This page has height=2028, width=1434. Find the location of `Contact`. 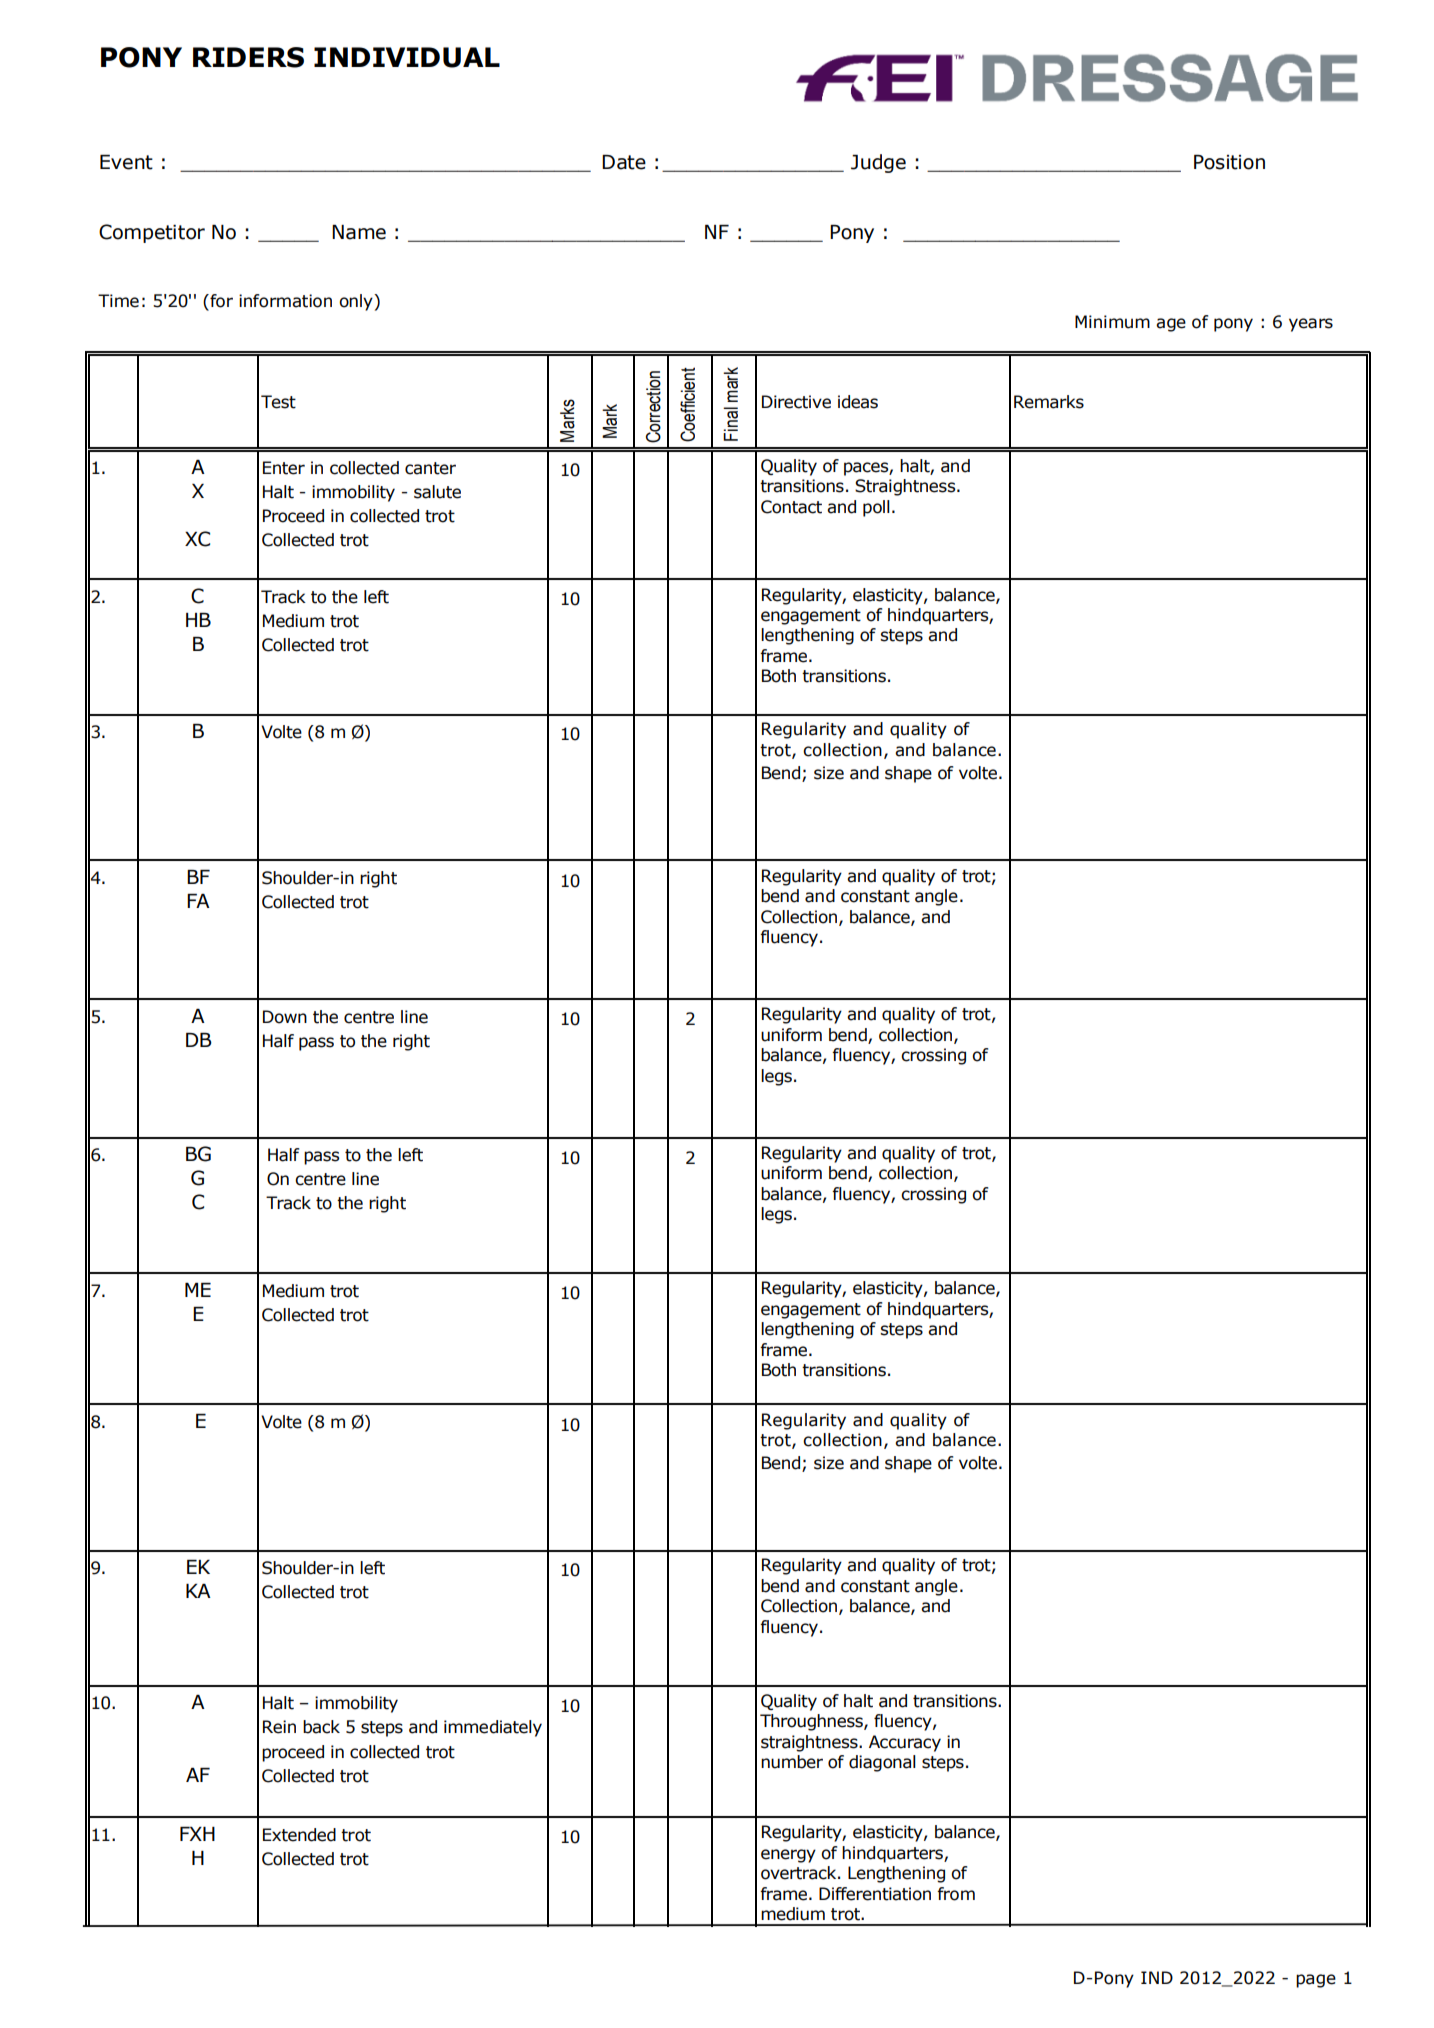

Contact is located at coordinates (791, 507).
